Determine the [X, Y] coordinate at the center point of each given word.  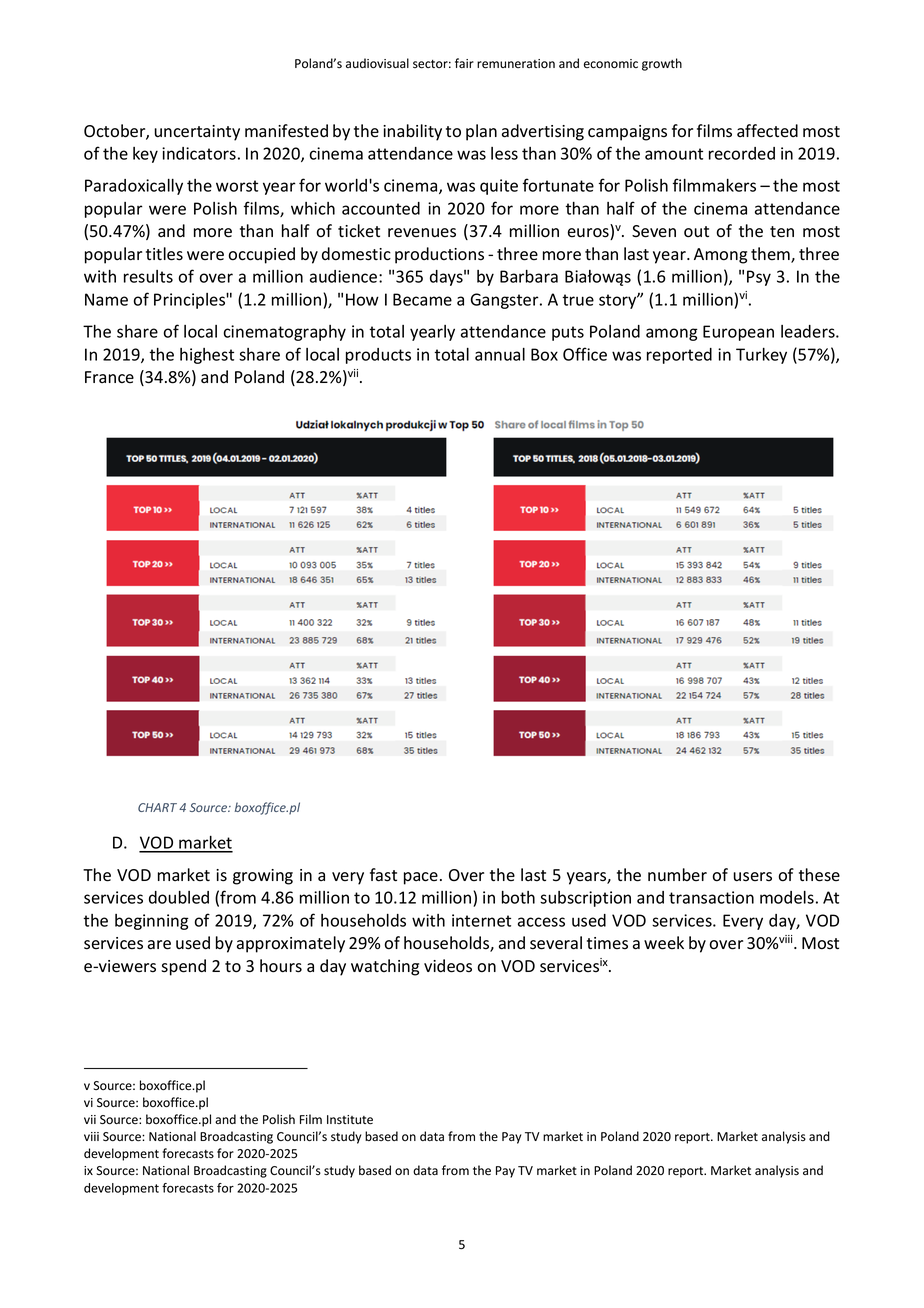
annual [500, 354]
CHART [157, 807]
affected [767, 131]
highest [207, 356]
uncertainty [197, 133]
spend [183, 967]
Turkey [761, 356]
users [752, 877]
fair [464, 63]
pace [421, 878]
